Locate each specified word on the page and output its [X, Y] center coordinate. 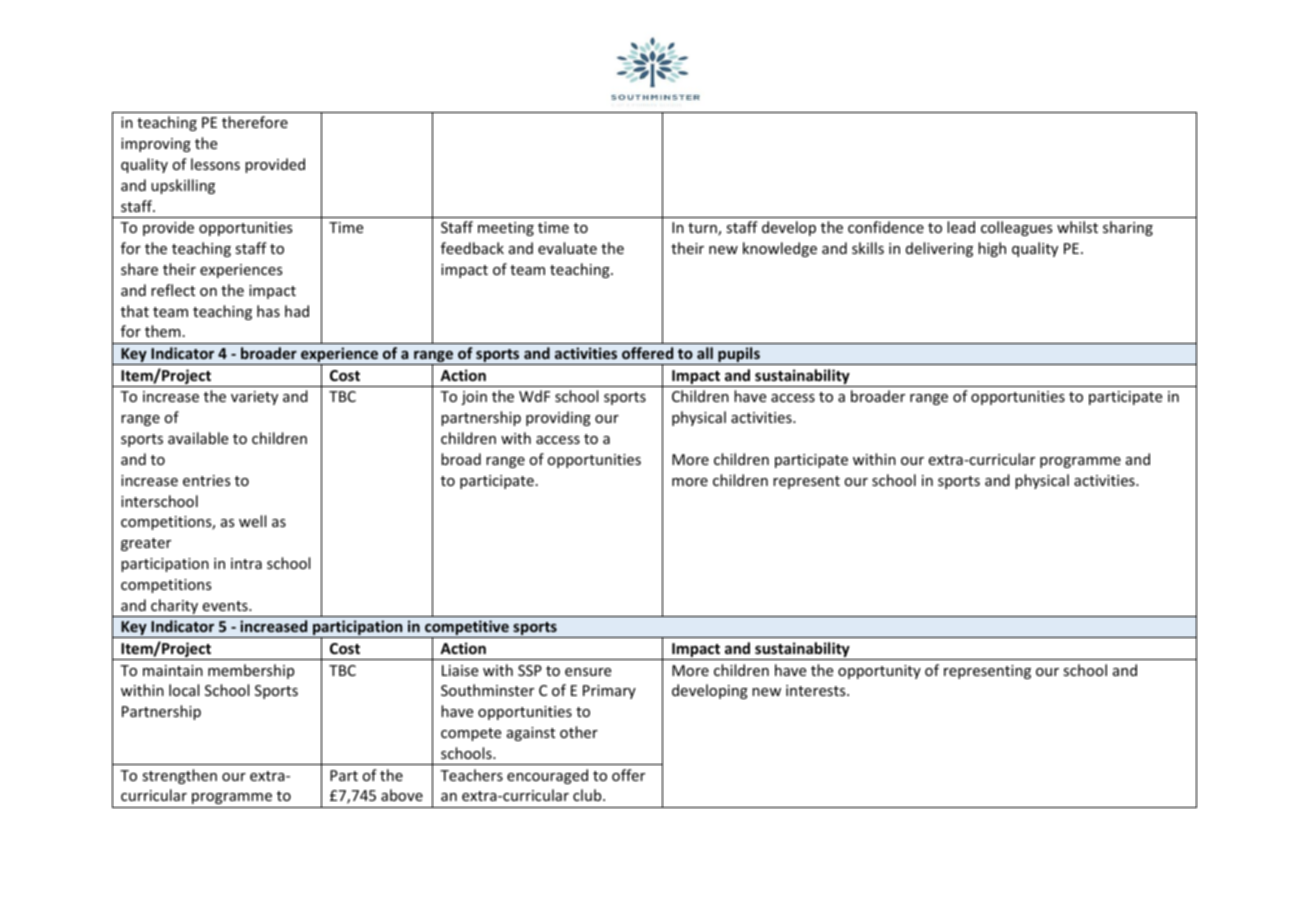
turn [703, 229]
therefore [255, 122]
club [588, 795]
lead [961, 227]
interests [817, 690]
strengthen [179, 776]
